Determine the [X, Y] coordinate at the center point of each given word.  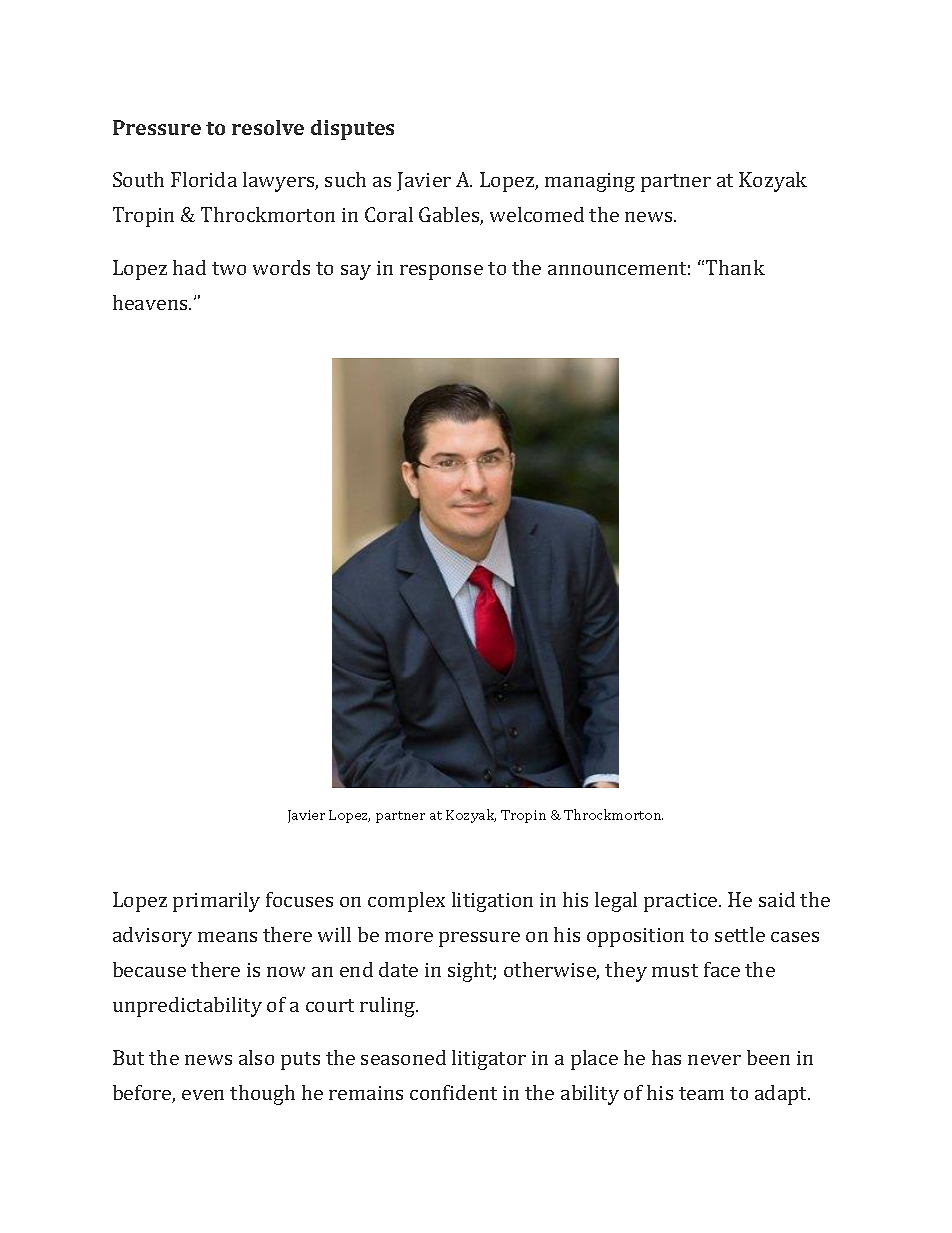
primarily [216, 902]
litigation [492, 902]
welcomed [537, 214]
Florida [204, 179]
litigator [489, 1060]
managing [590, 182]
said [777, 899]
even [203, 1095]
